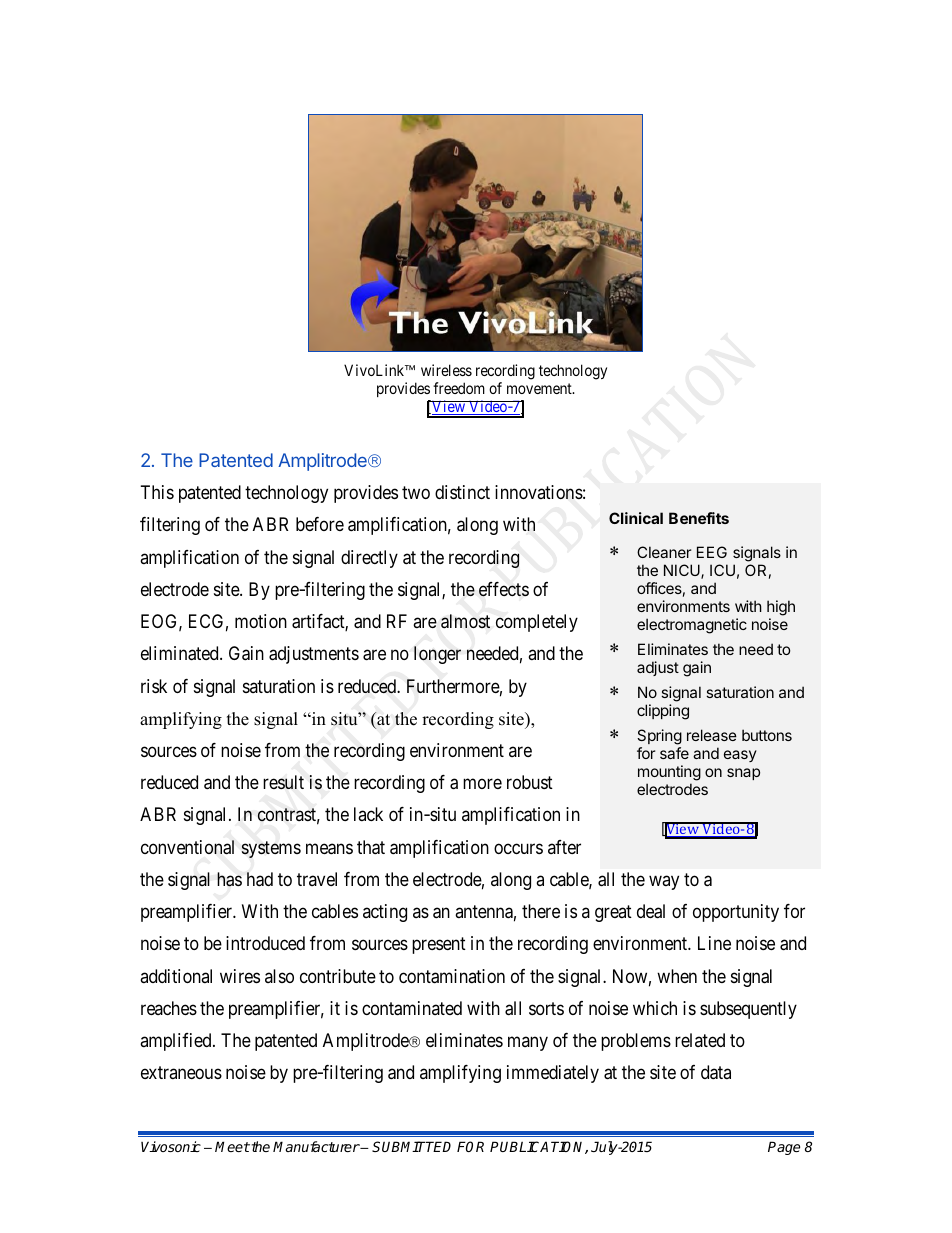 The height and width of the screenshot is (1233, 952). Describe the element at coordinates (714, 943) in the screenshot. I see `Line` at that location.
